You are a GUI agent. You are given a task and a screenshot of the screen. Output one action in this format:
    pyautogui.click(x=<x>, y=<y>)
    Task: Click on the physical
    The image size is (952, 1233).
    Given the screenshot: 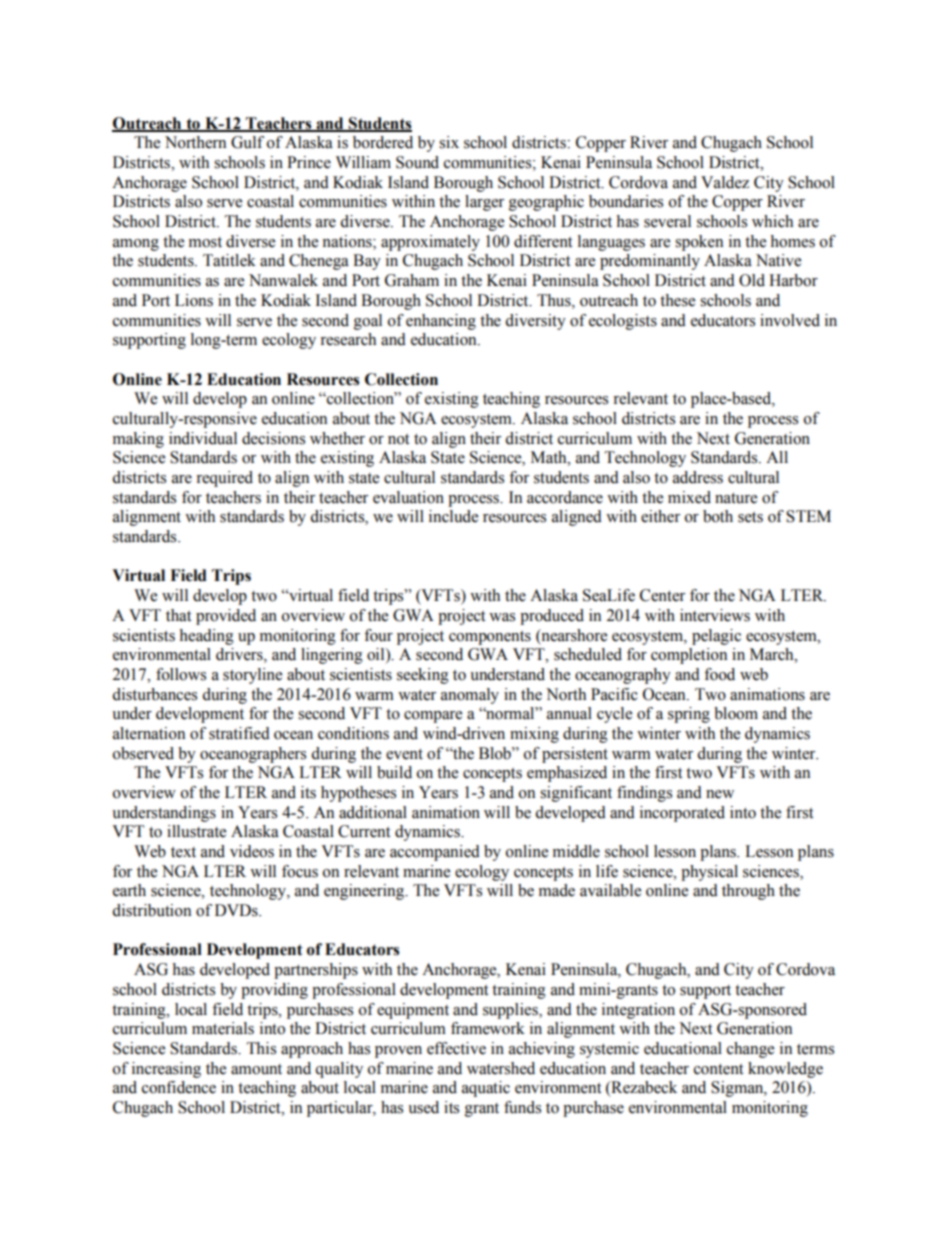 What is the action you would take?
    pyautogui.click(x=709, y=873)
